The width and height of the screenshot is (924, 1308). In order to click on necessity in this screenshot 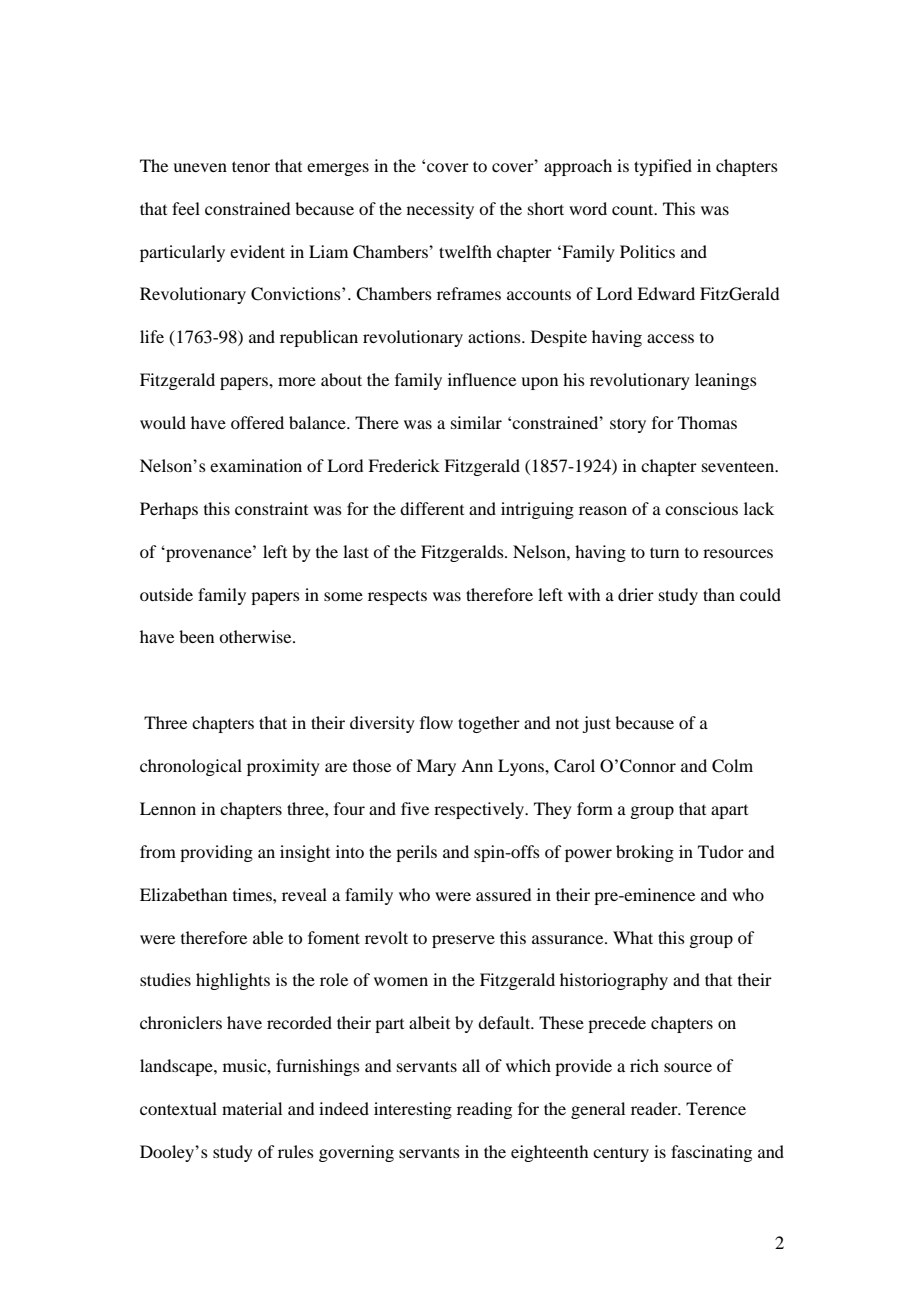, I will do `click(440, 210)`.
